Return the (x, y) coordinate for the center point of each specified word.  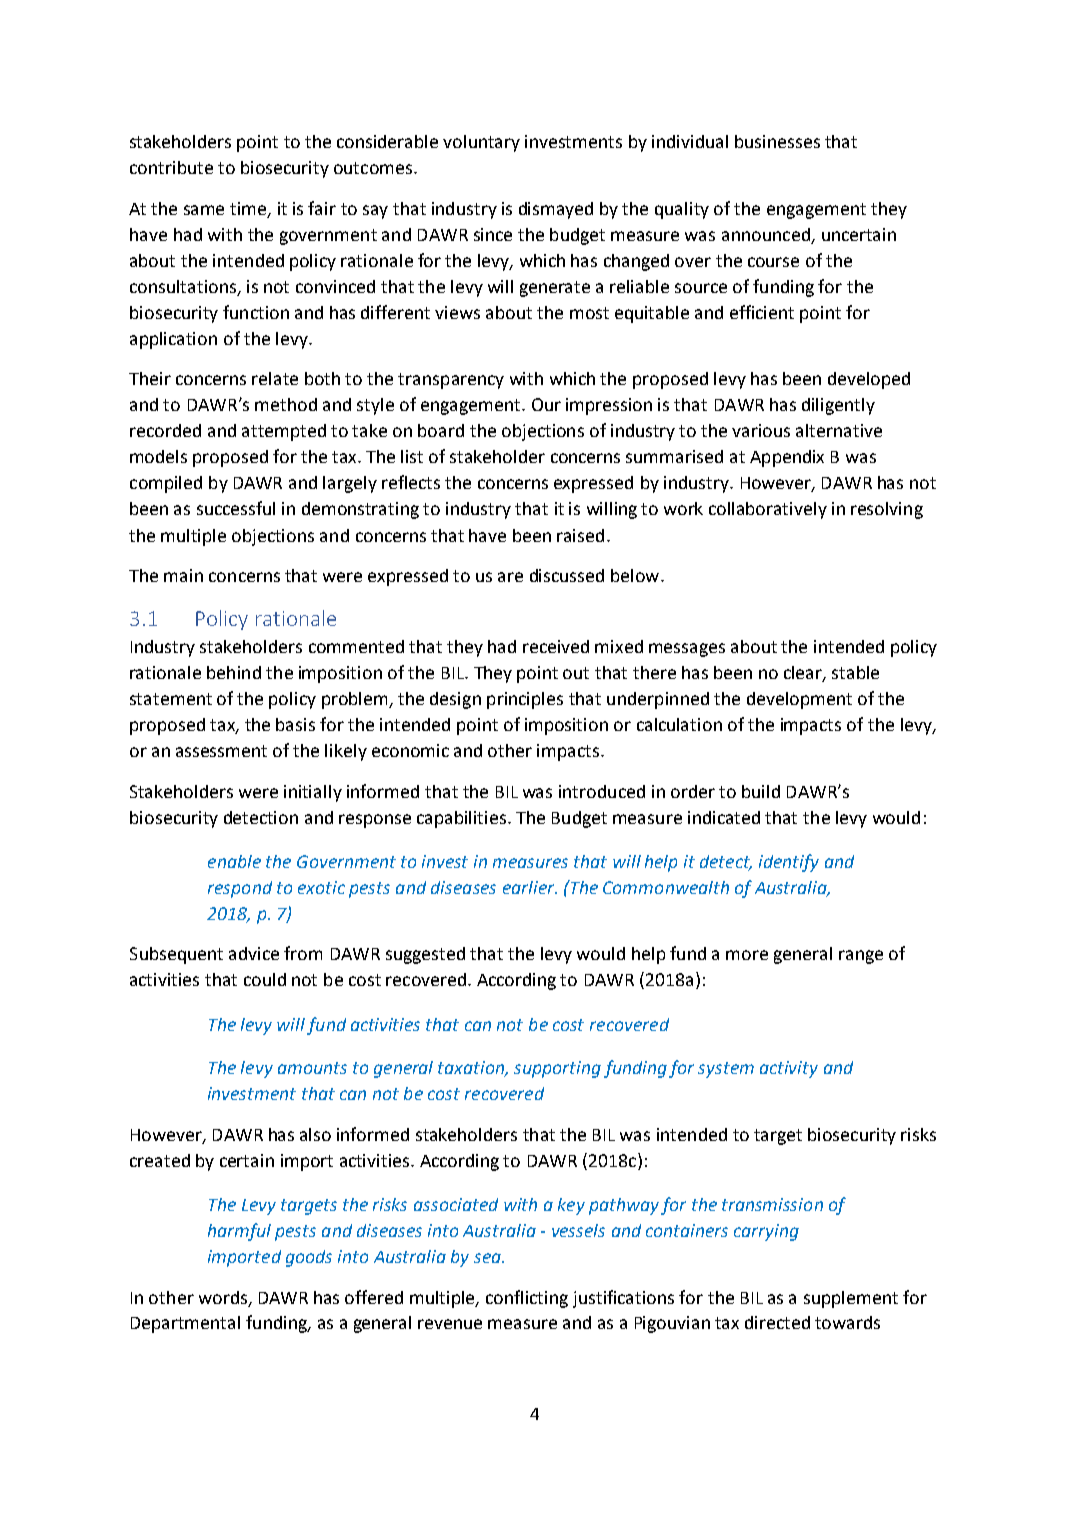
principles (525, 700)
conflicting (527, 1299)
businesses (777, 141)
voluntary (481, 143)
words (223, 1297)
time (249, 209)
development (799, 700)
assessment (221, 751)
